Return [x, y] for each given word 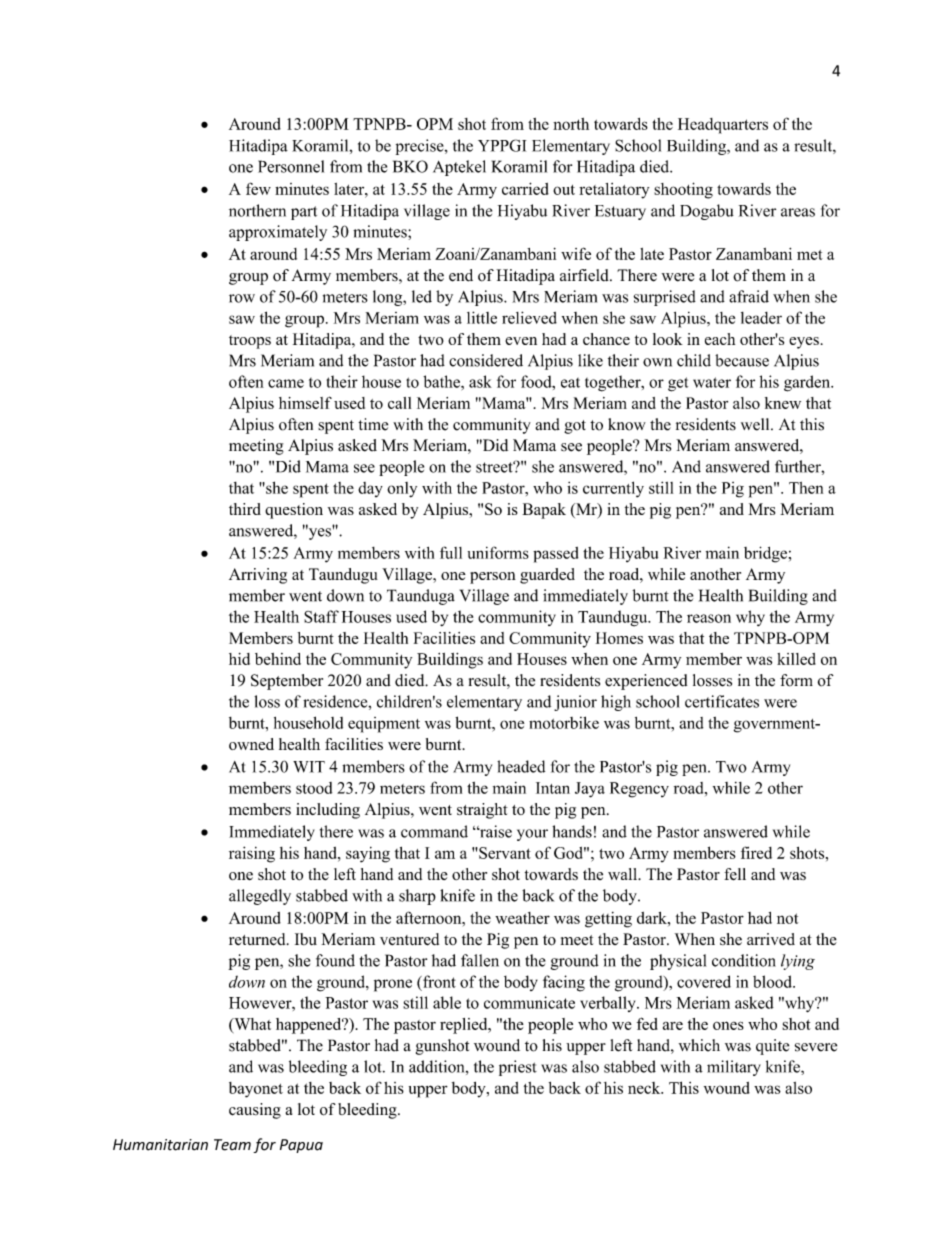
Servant [504, 853]
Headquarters [723, 126]
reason [709, 618]
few [258, 188]
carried [525, 188]
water [712, 382]
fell [735, 874]
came [286, 383]
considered [486, 360]
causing [255, 1111]
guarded [547, 576]
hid [239, 659]
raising [252, 854]
